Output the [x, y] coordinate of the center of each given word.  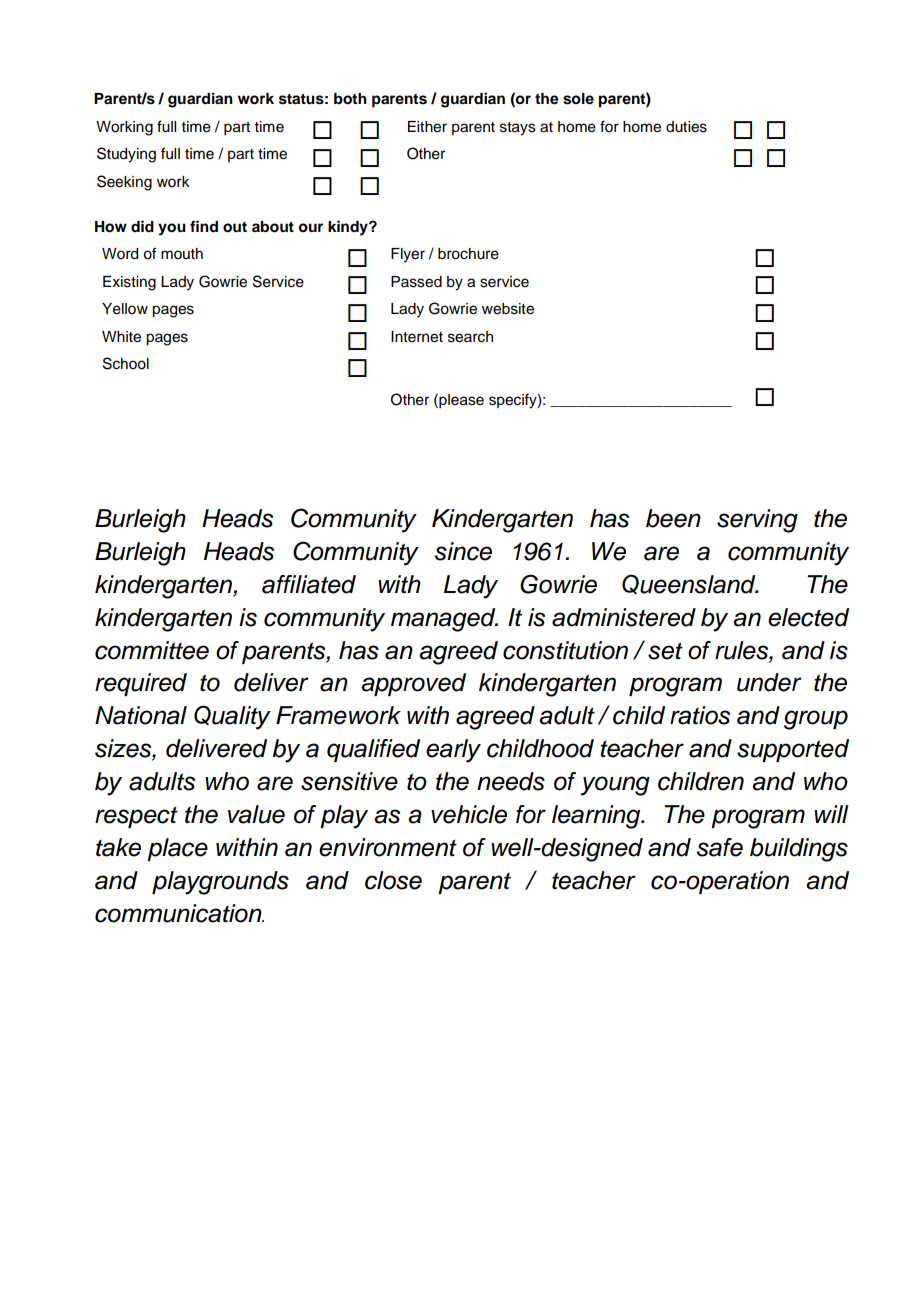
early [453, 751]
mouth [182, 254]
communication [179, 913]
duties [686, 127]
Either [427, 127]
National [141, 715]
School [126, 363]
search [470, 337]
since [463, 551]
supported [793, 750]
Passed [416, 282]
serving [757, 521]
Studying [126, 155]
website [508, 309]
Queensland [690, 584]
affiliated [309, 584]
